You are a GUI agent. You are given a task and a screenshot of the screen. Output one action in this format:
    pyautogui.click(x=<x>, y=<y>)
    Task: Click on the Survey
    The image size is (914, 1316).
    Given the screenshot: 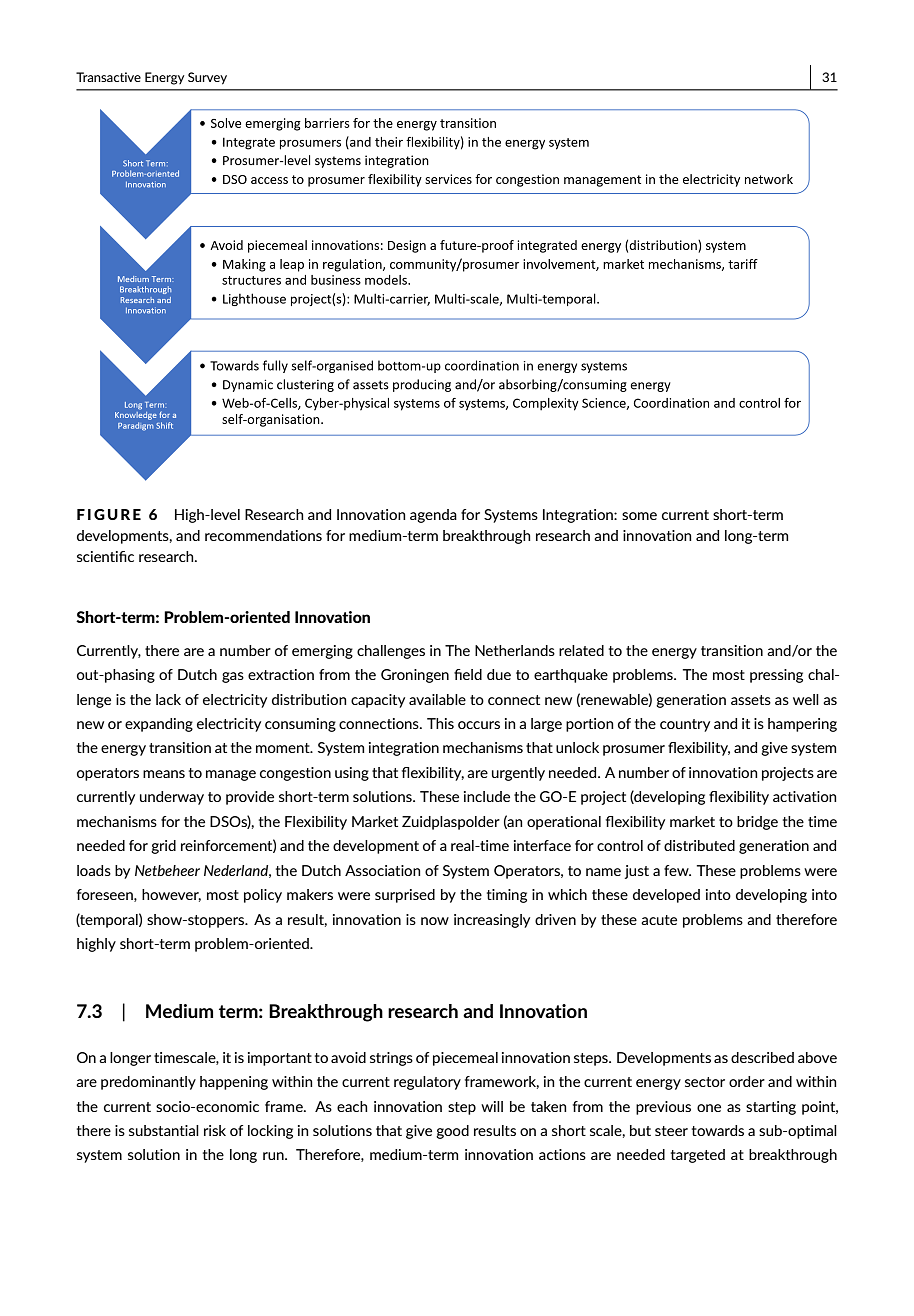 What is the action you would take?
    pyautogui.click(x=207, y=78)
